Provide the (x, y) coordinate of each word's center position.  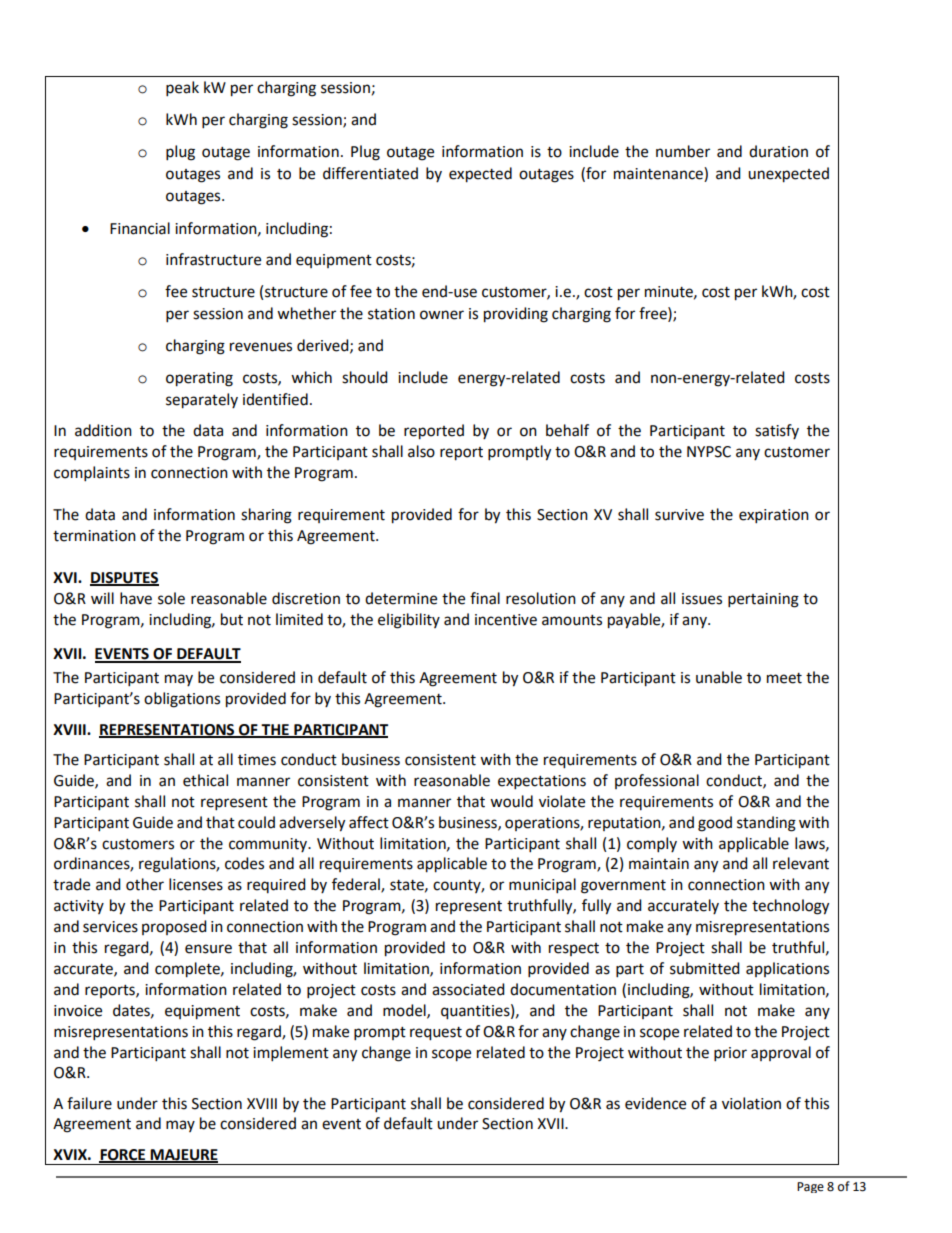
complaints (92, 474)
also (421, 451)
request (436, 1034)
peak (182, 89)
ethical (205, 780)
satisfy (777, 431)
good (715, 824)
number (683, 151)
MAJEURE (183, 1155)
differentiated (370, 173)
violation (751, 1103)
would (511, 801)
